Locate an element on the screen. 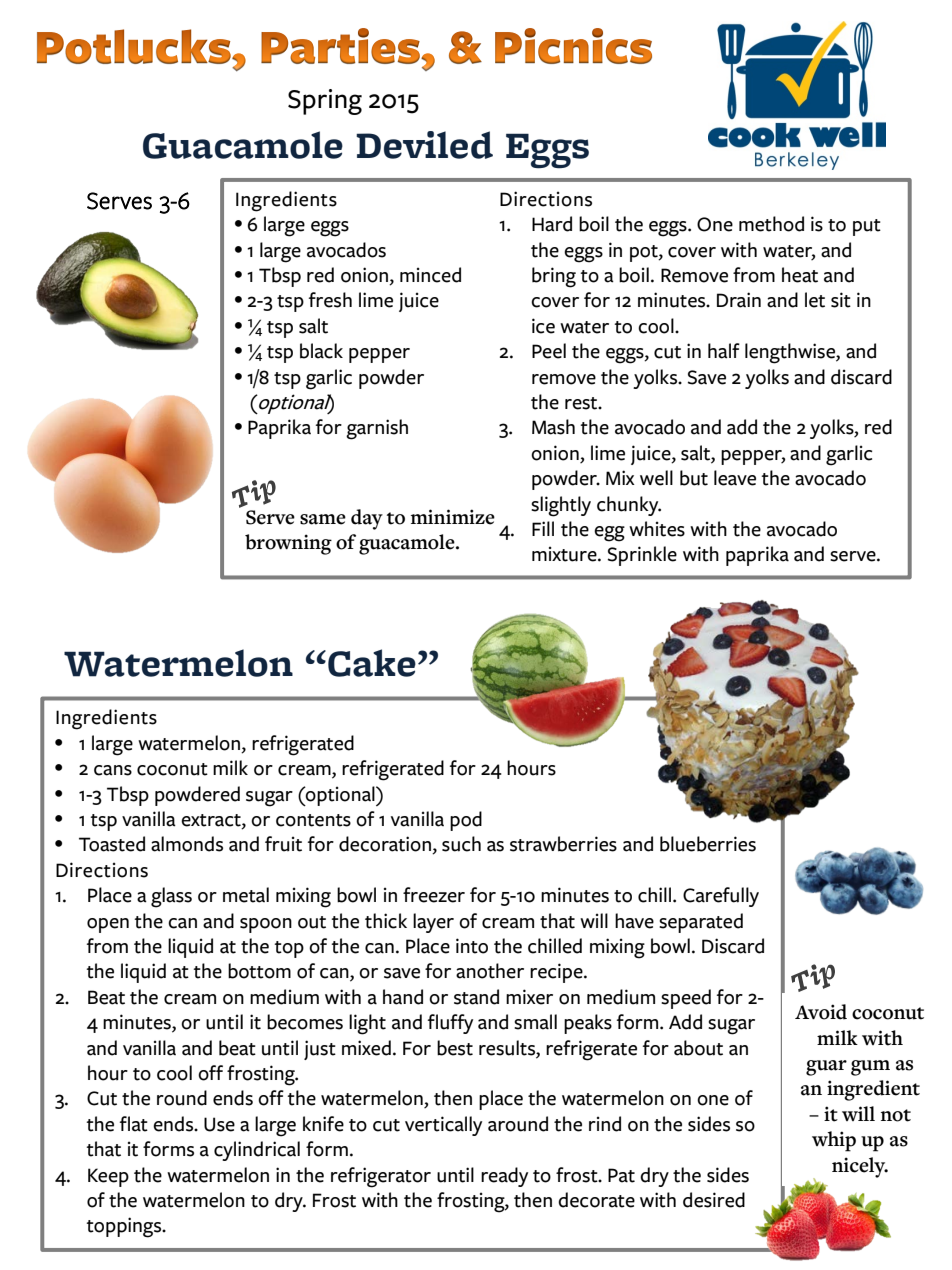 This screenshot has height=1270, width=952. Deviled is located at coordinates (424, 145).
